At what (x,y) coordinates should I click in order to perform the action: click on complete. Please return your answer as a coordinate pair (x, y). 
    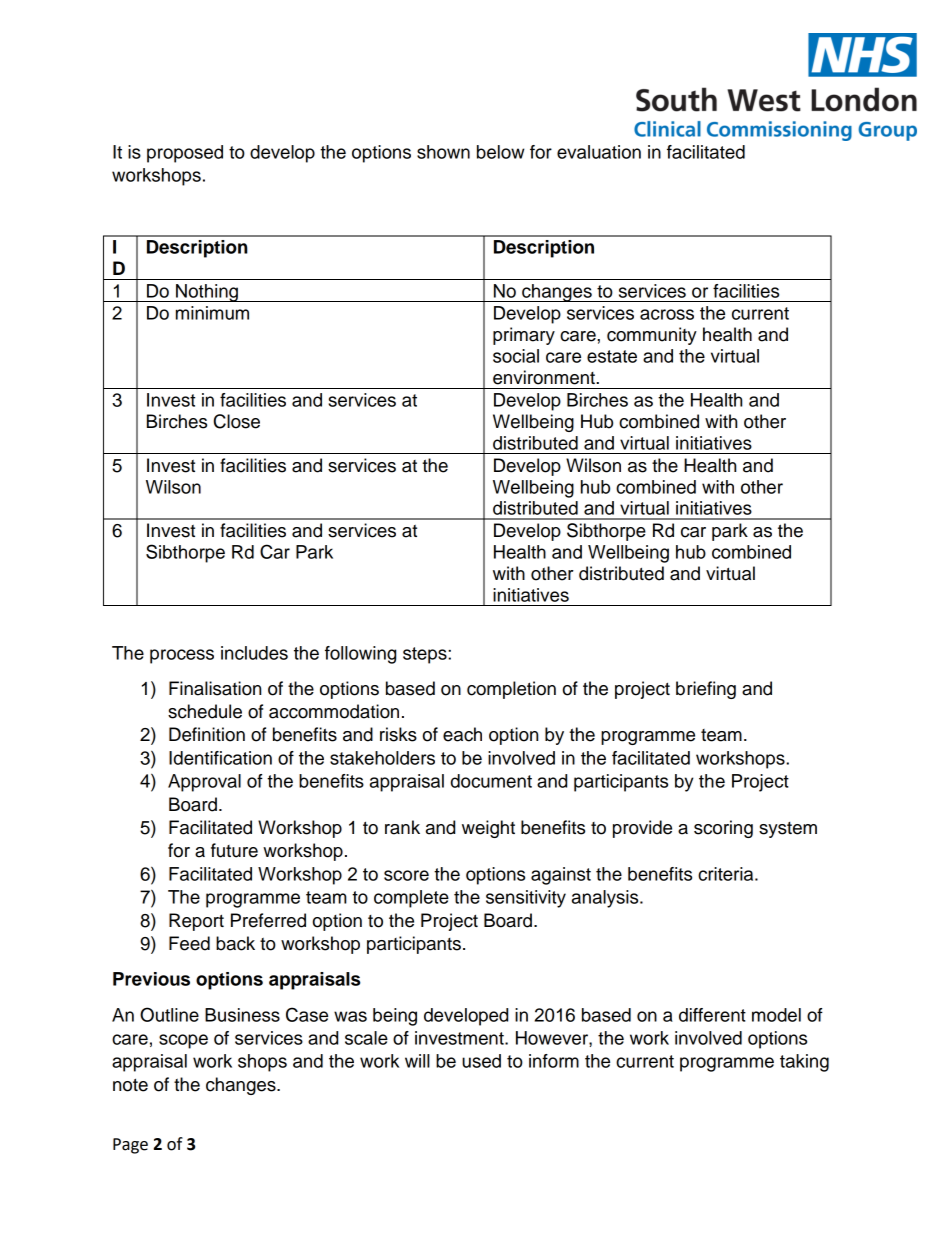
    Looking at the image, I should click on (411, 899).
